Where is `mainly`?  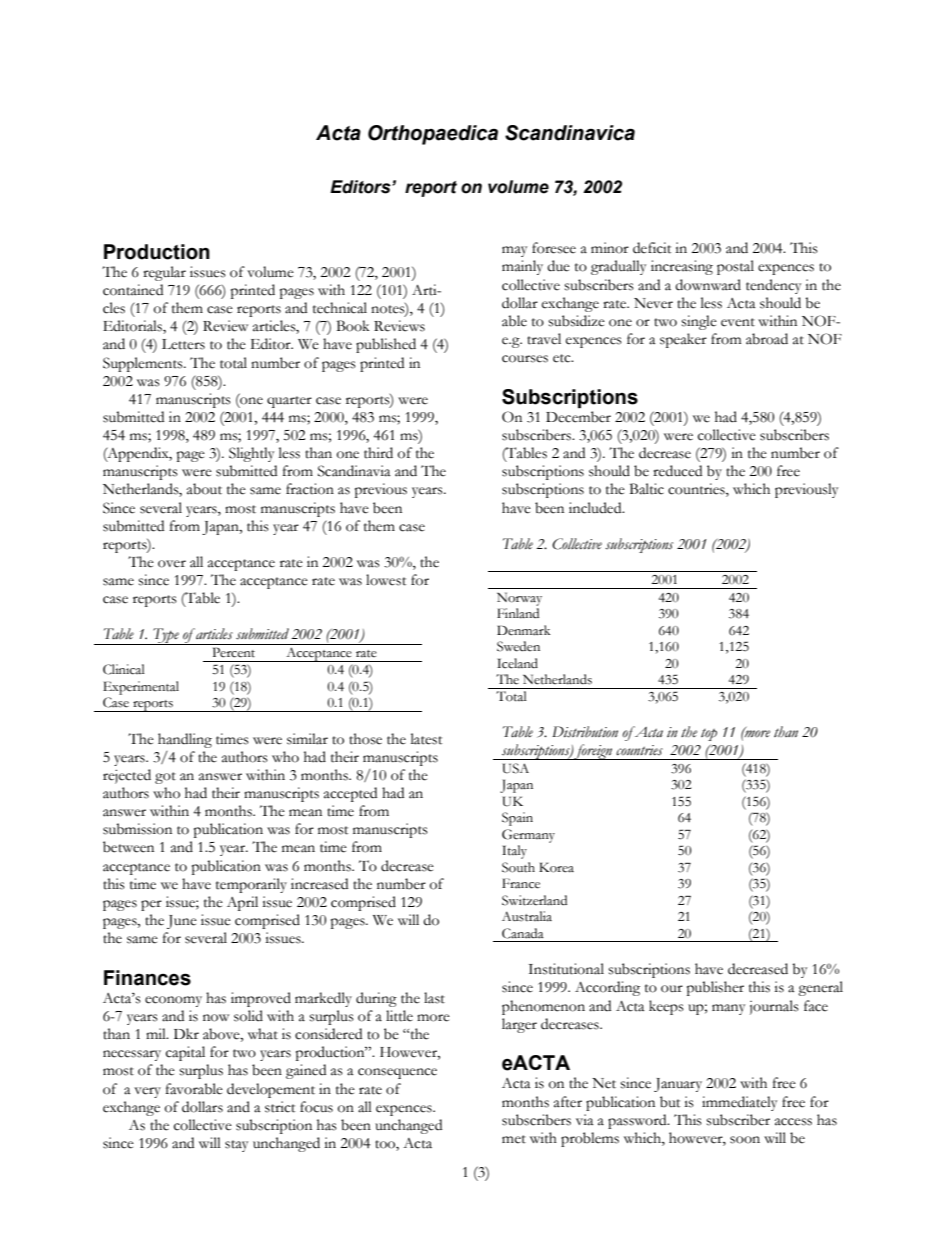
mainly is located at coordinates (522, 267).
